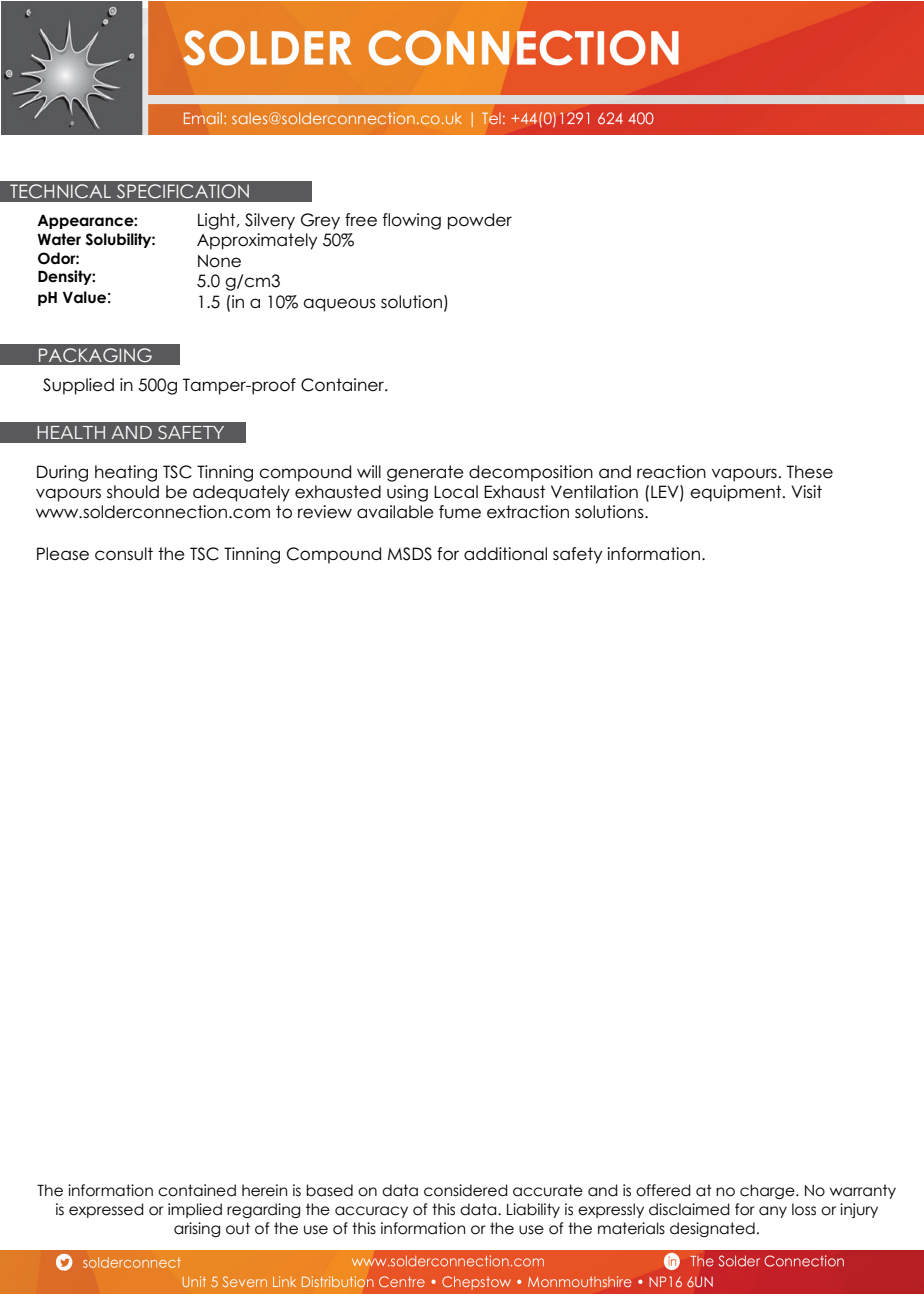  Describe the element at coordinates (195, 1210) in the screenshot. I see `implied` at that location.
